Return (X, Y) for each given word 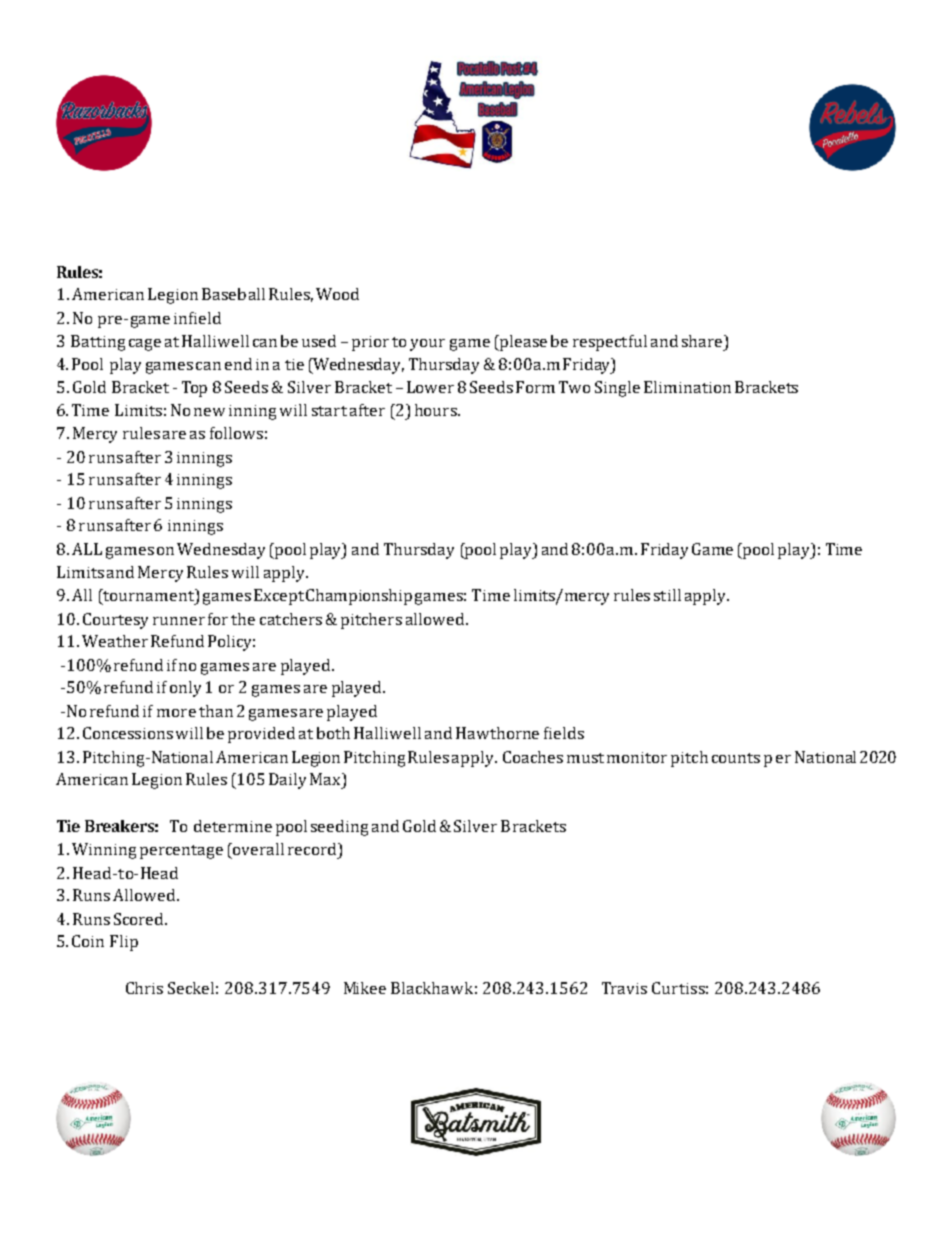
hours (437, 410)
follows (236, 433)
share (703, 341)
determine (233, 826)
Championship (359, 597)
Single (617, 389)
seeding (339, 828)
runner (179, 621)
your (427, 345)
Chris (144, 988)
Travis (624, 988)
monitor (637, 757)
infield (197, 318)
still (667, 595)
